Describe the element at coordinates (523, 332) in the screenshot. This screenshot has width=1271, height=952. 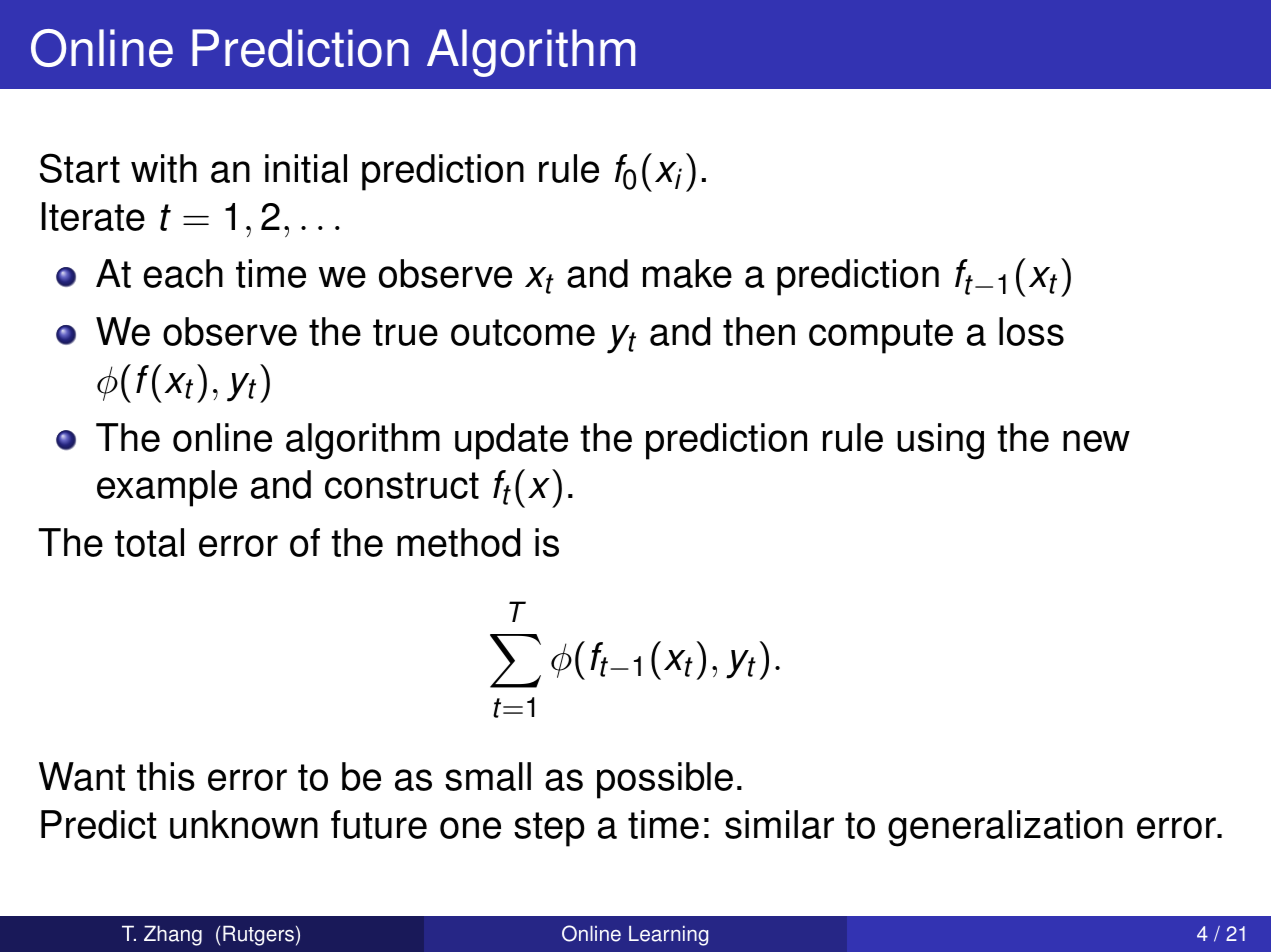
I see `outcome` at that location.
